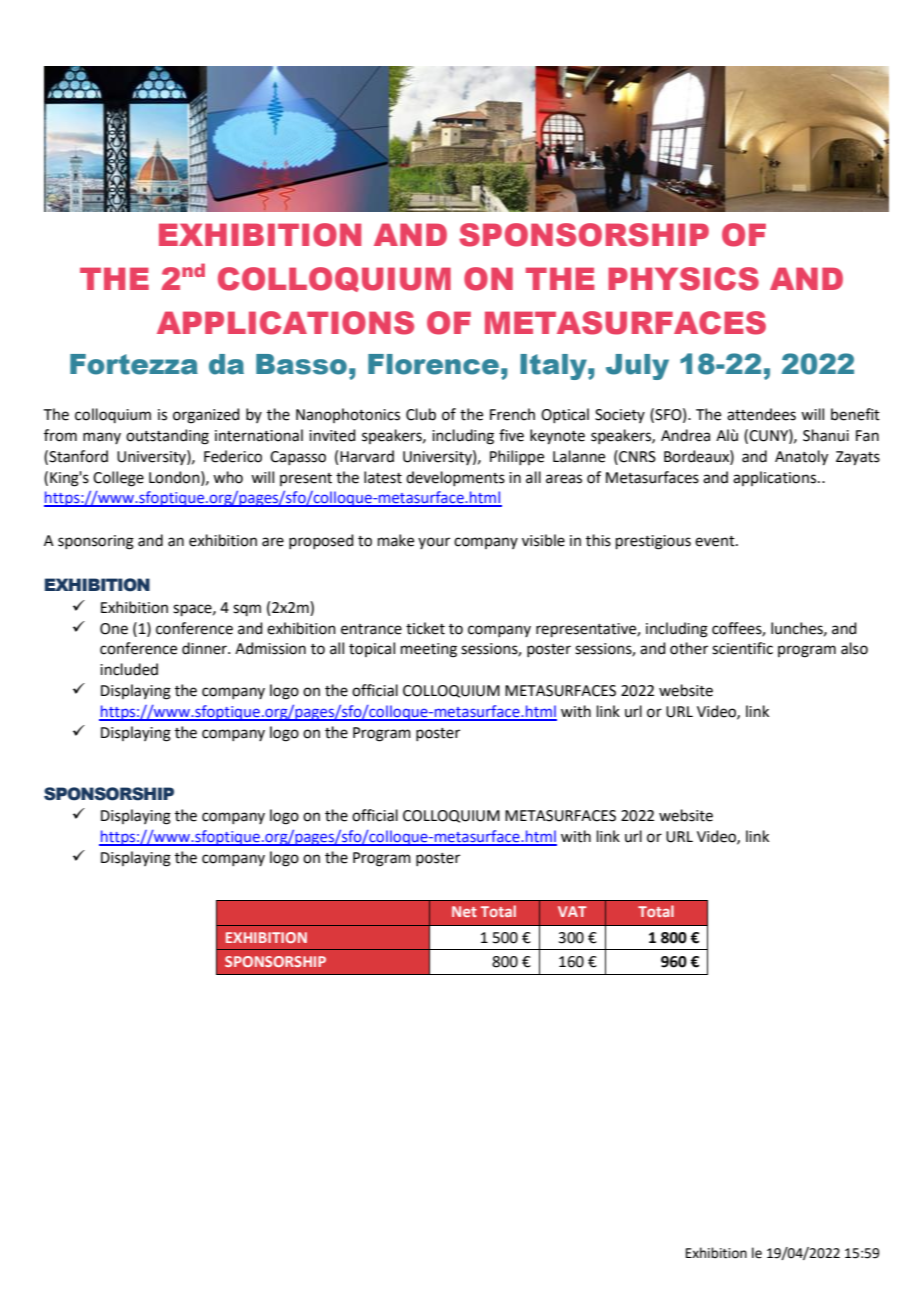 The image size is (924, 1308). What do you see at coordinates (464, 911) in the screenshot?
I see `Net` at bounding box center [464, 911].
